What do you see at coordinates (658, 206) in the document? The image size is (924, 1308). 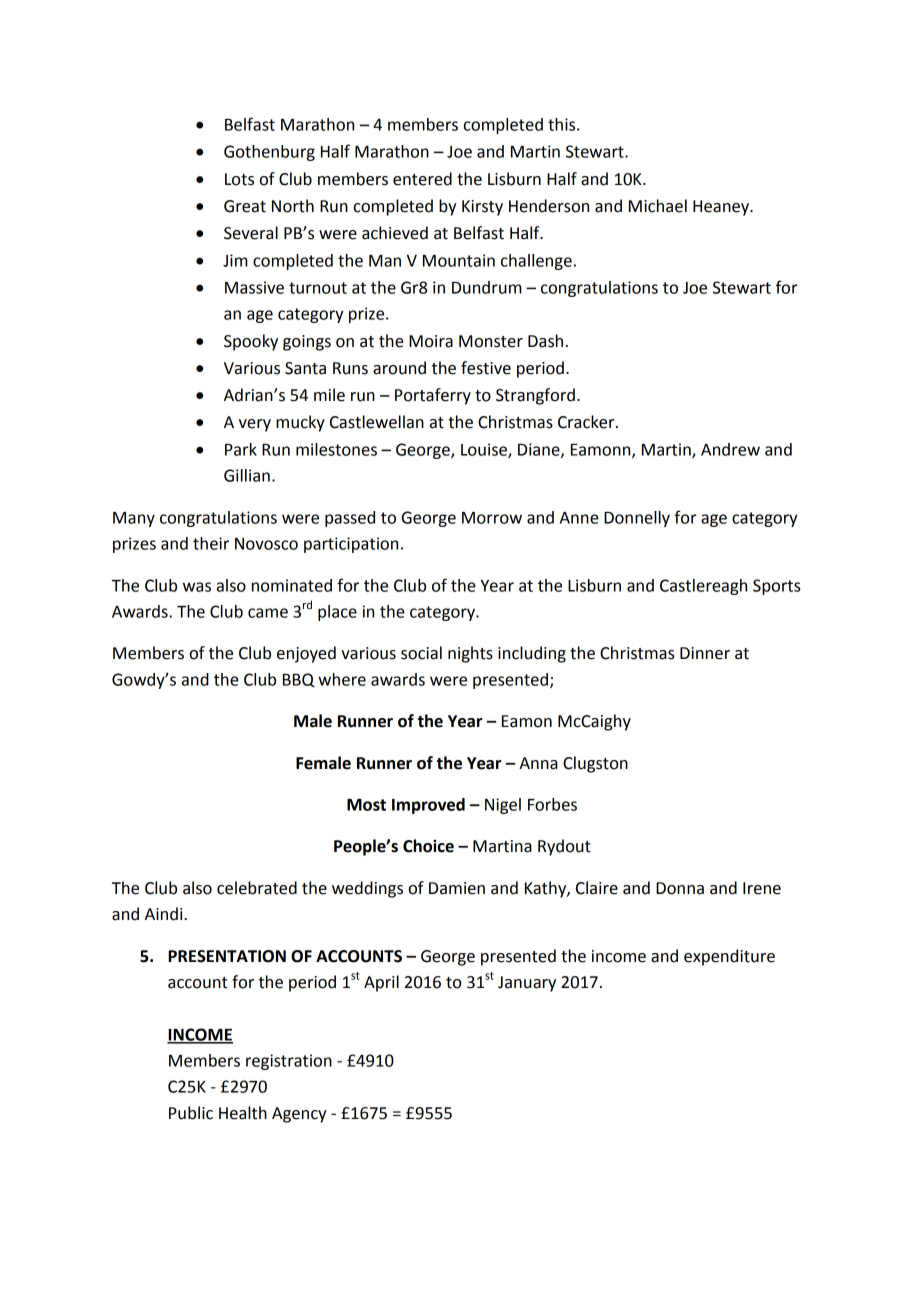 I see `Michael` at bounding box center [658, 206].
